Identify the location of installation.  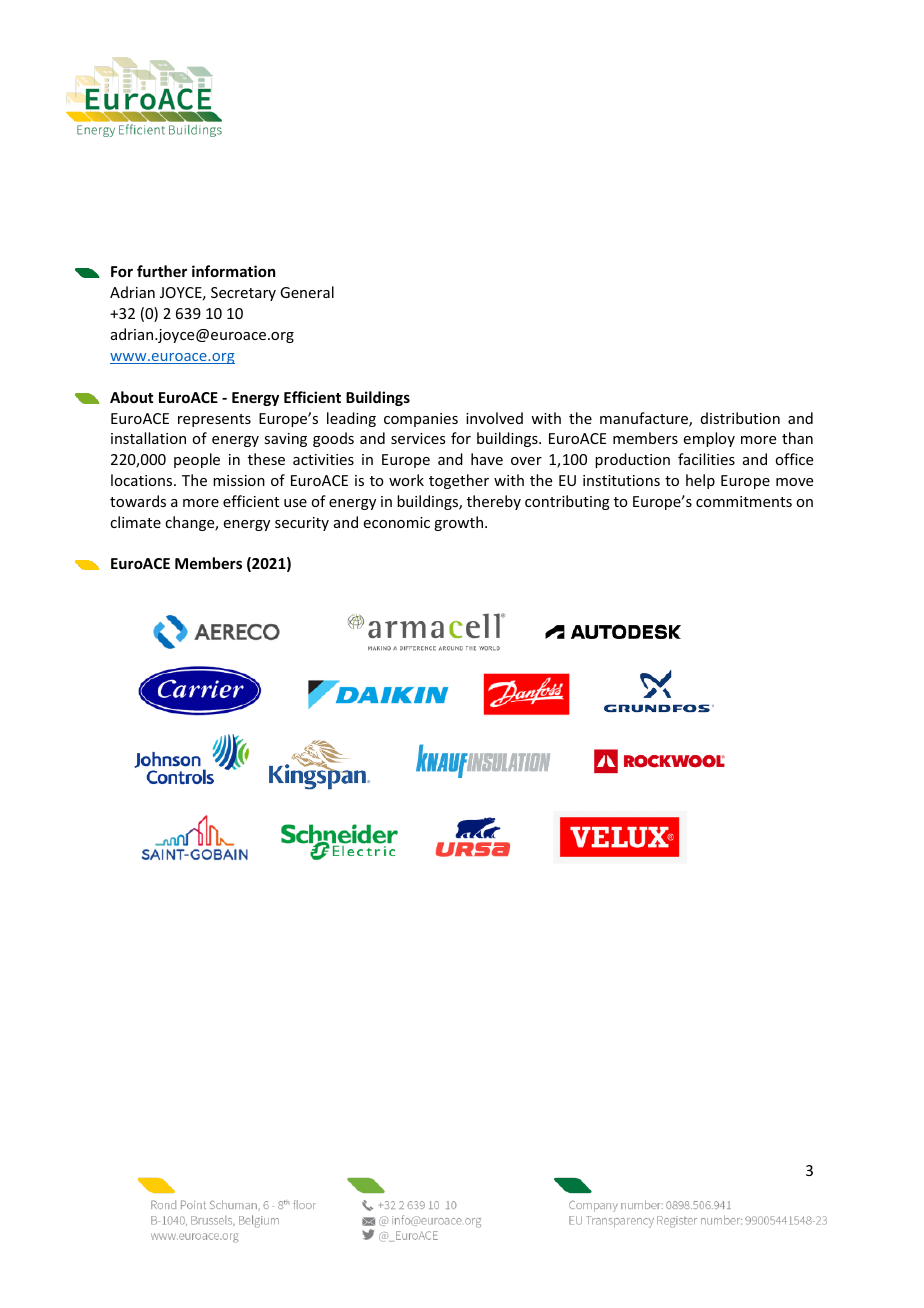
(148, 438).
